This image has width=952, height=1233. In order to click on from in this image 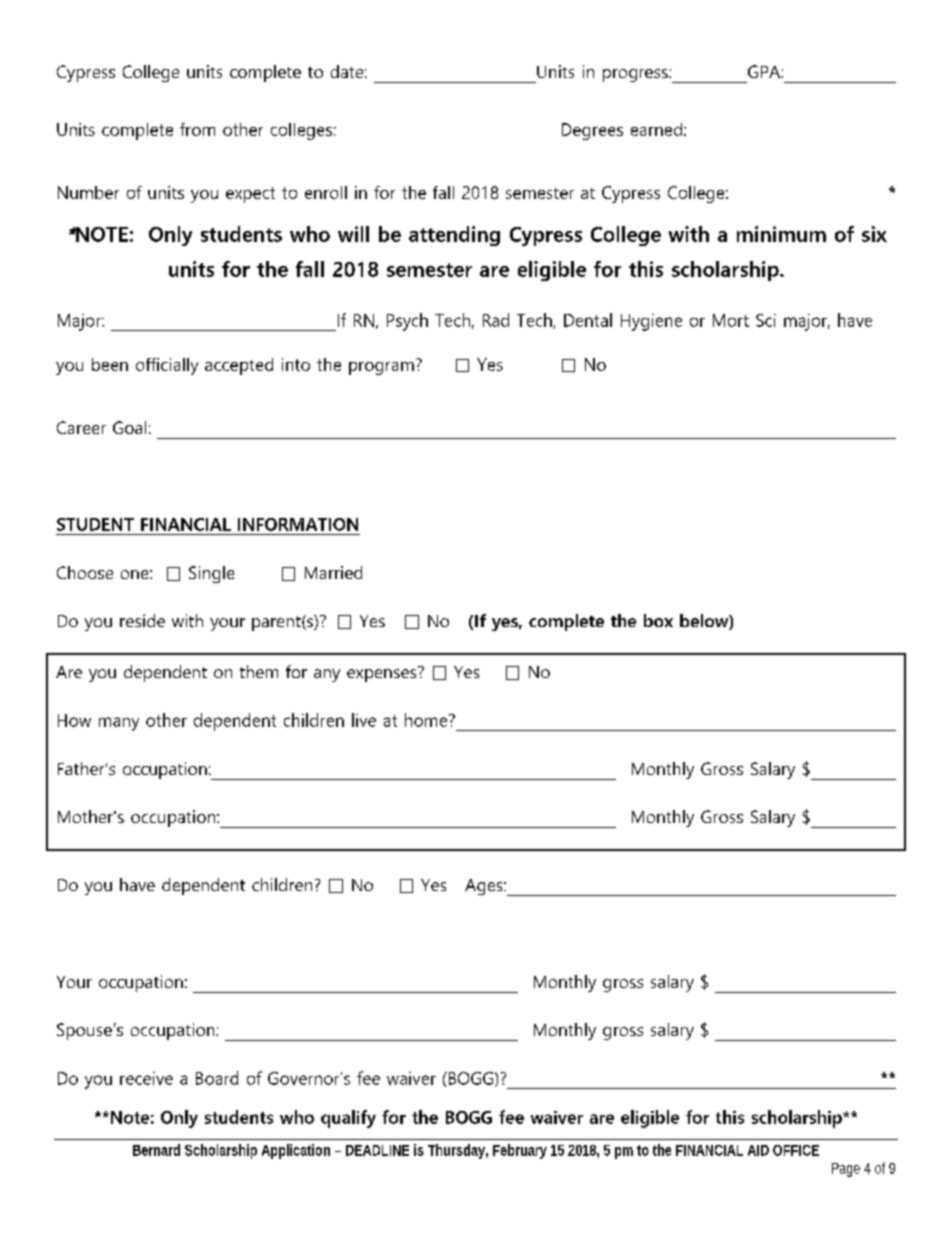, I will do `click(197, 129)`.
